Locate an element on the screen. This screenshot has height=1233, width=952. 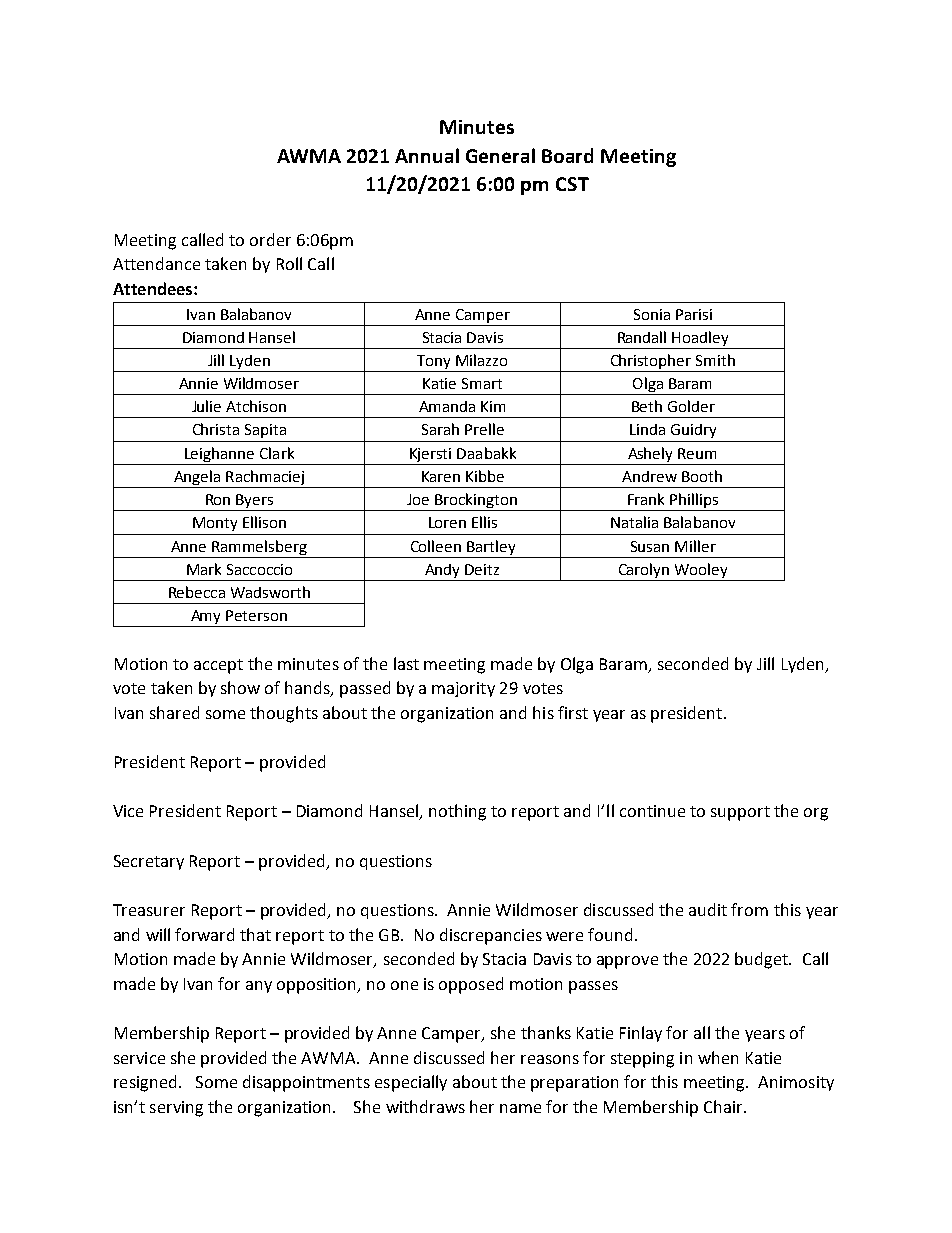
order is located at coordinates (270, 239).
